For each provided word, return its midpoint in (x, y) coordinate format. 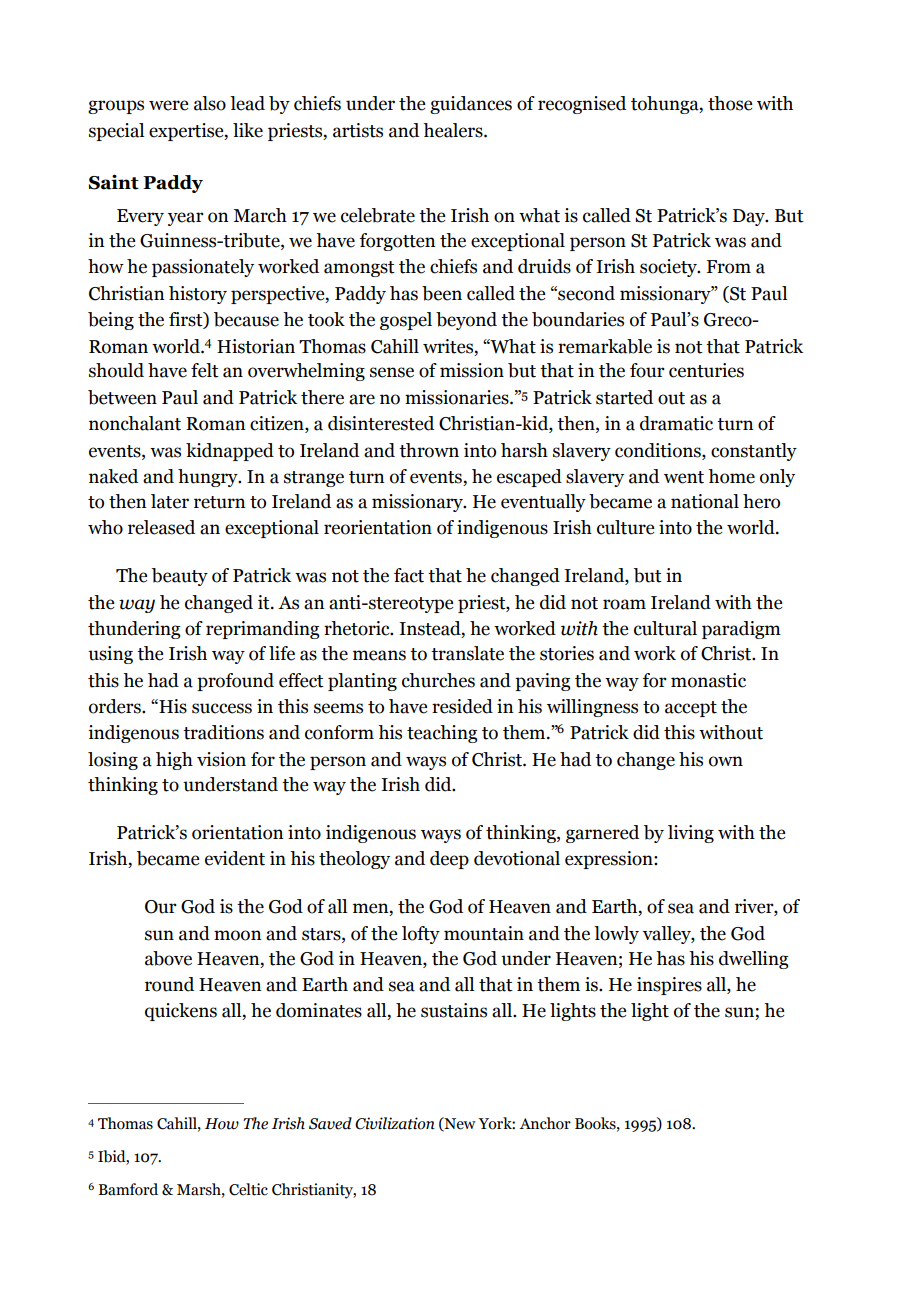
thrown (429, 450)
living (691, 834)
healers (454, 130)
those (730, 103)
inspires (669, 986)
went (684, 477)
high (174, 761)
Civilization (395, 1123)
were (168, 105)
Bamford (128, 1189)
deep (449, 860)
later (170, 501)
